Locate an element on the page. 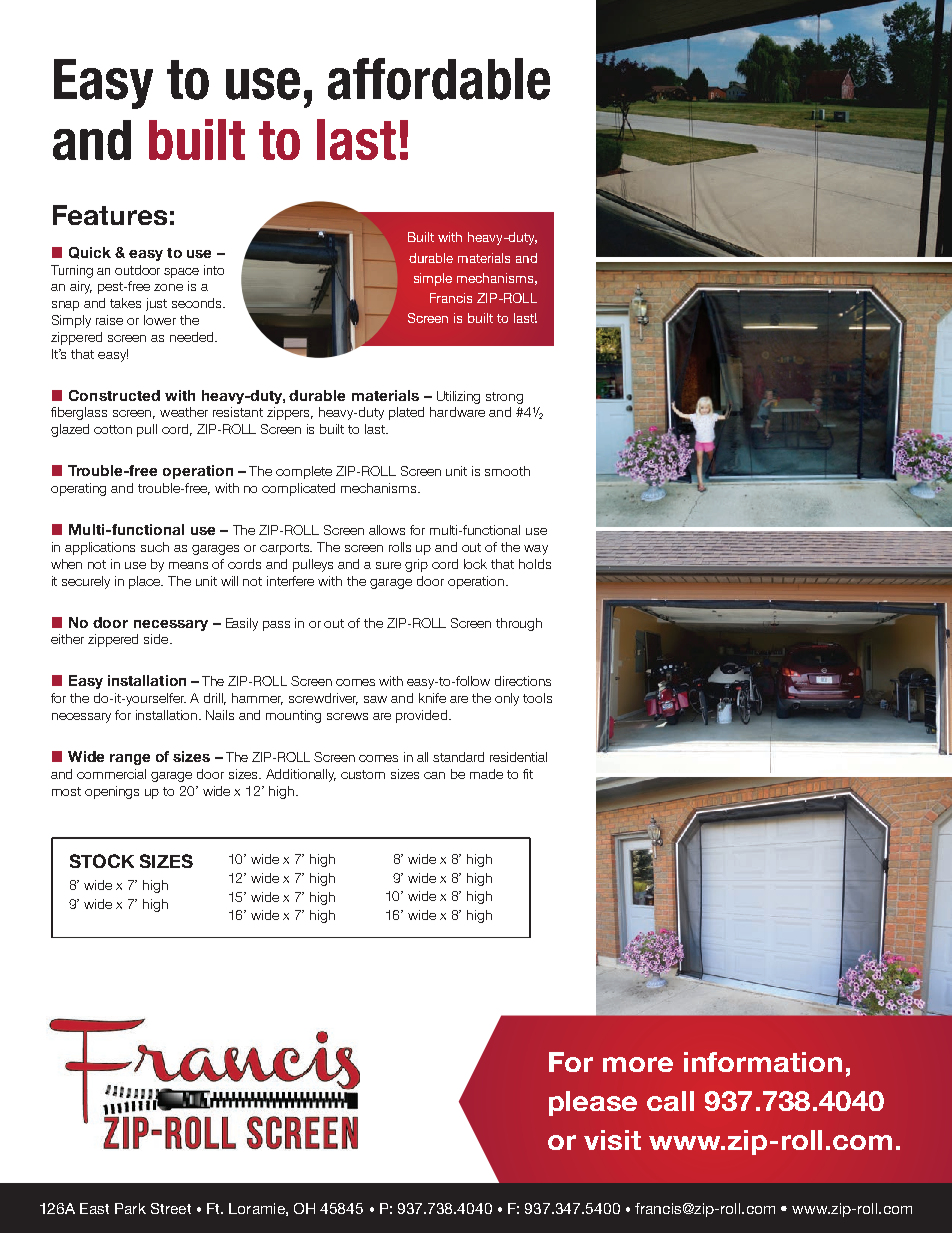 The height and width of the document is (1233, 952). can is located at coordinates (434, 775).
